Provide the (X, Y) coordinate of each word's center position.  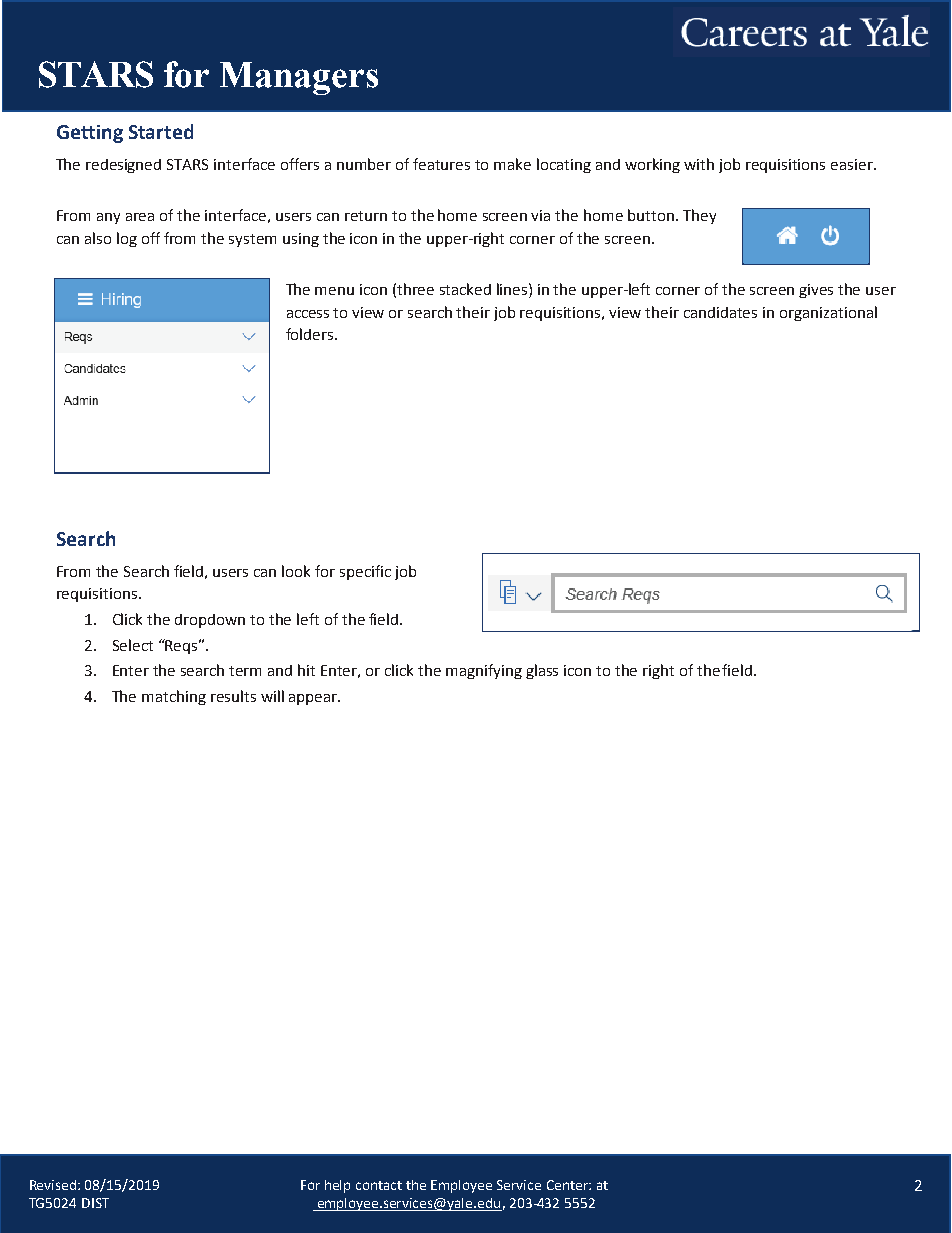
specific (365, 572)
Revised (54, 1185)
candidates (720, 312)
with (699, 164)
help (337, 1186)
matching (174, 697)
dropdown (210, 621)
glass (542, 671)
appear (314, 699)
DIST (95, 1203)
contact (379, 1185)
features (441, 164)
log (127, 239)
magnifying (484, 671)
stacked (465, 289)
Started (161, 131)
